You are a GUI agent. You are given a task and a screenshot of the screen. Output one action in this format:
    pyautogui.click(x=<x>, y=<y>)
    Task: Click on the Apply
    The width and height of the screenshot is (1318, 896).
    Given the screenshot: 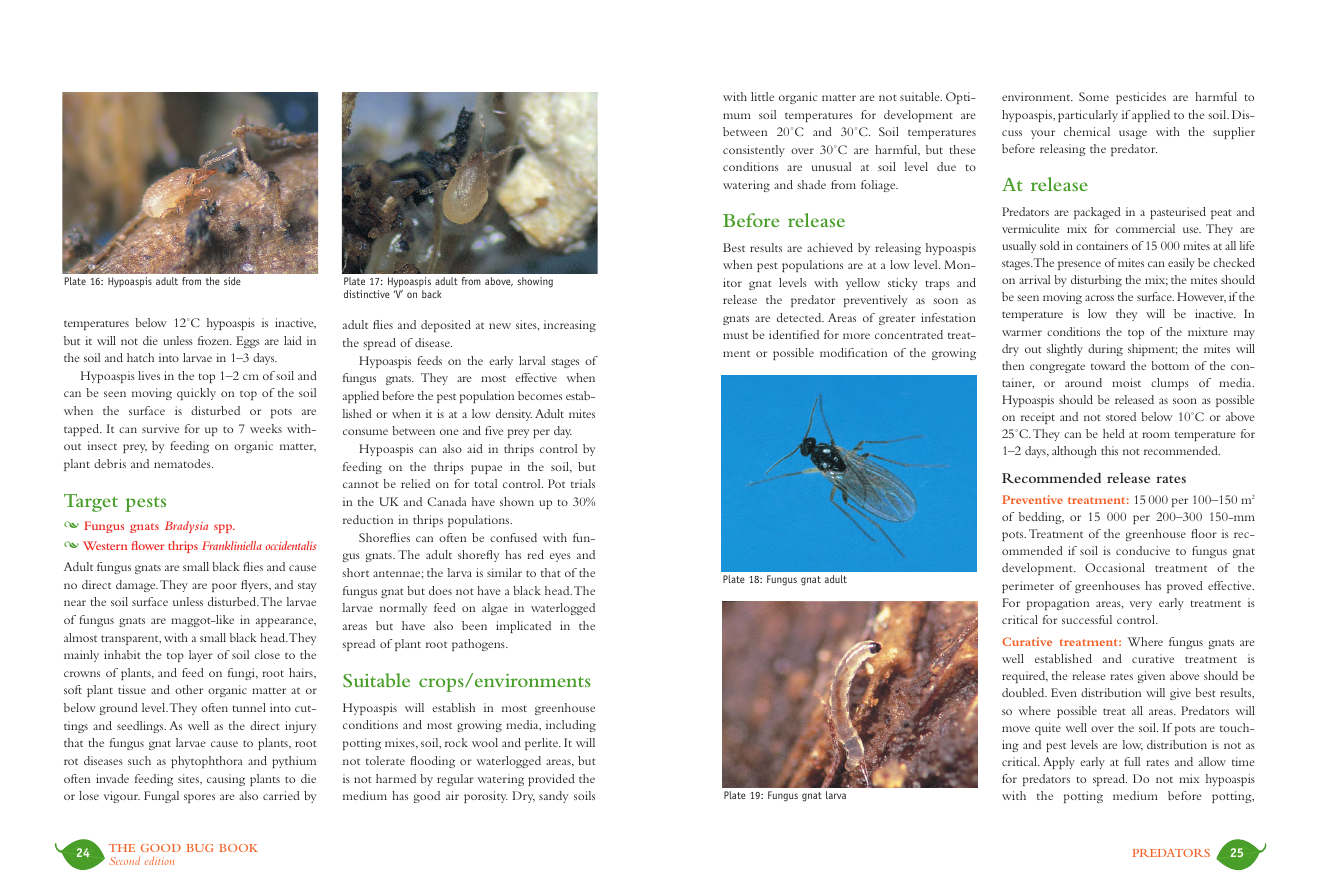 What is the action you would take?
    pyautogui.click(x=1059, y=763)
